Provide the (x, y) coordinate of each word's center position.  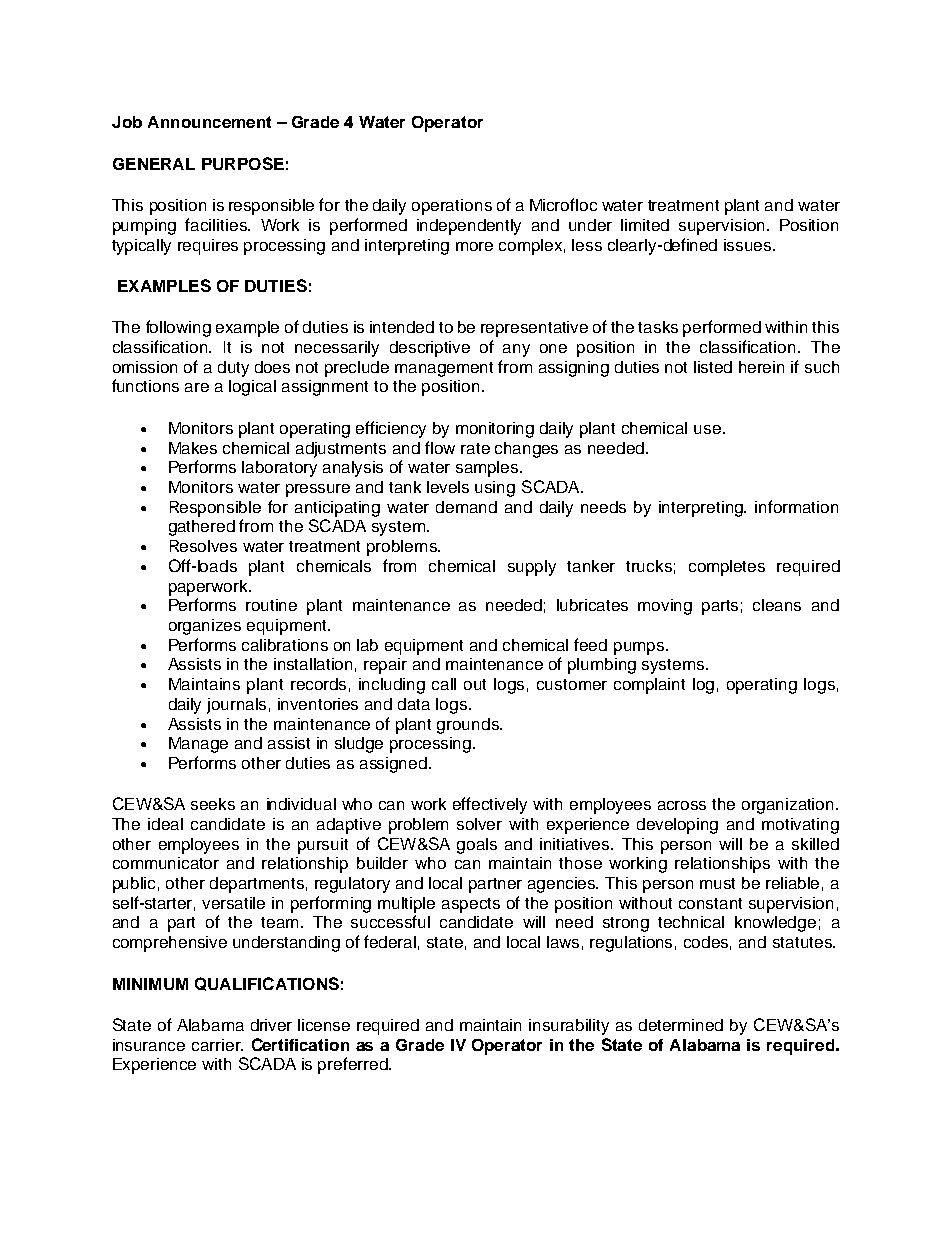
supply (532, 568)
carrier (217, 1045)
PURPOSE (243, 163)
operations (452, 207)
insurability (569, 1027)
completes (727, 568)
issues (749, 245)
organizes (205, 627)
